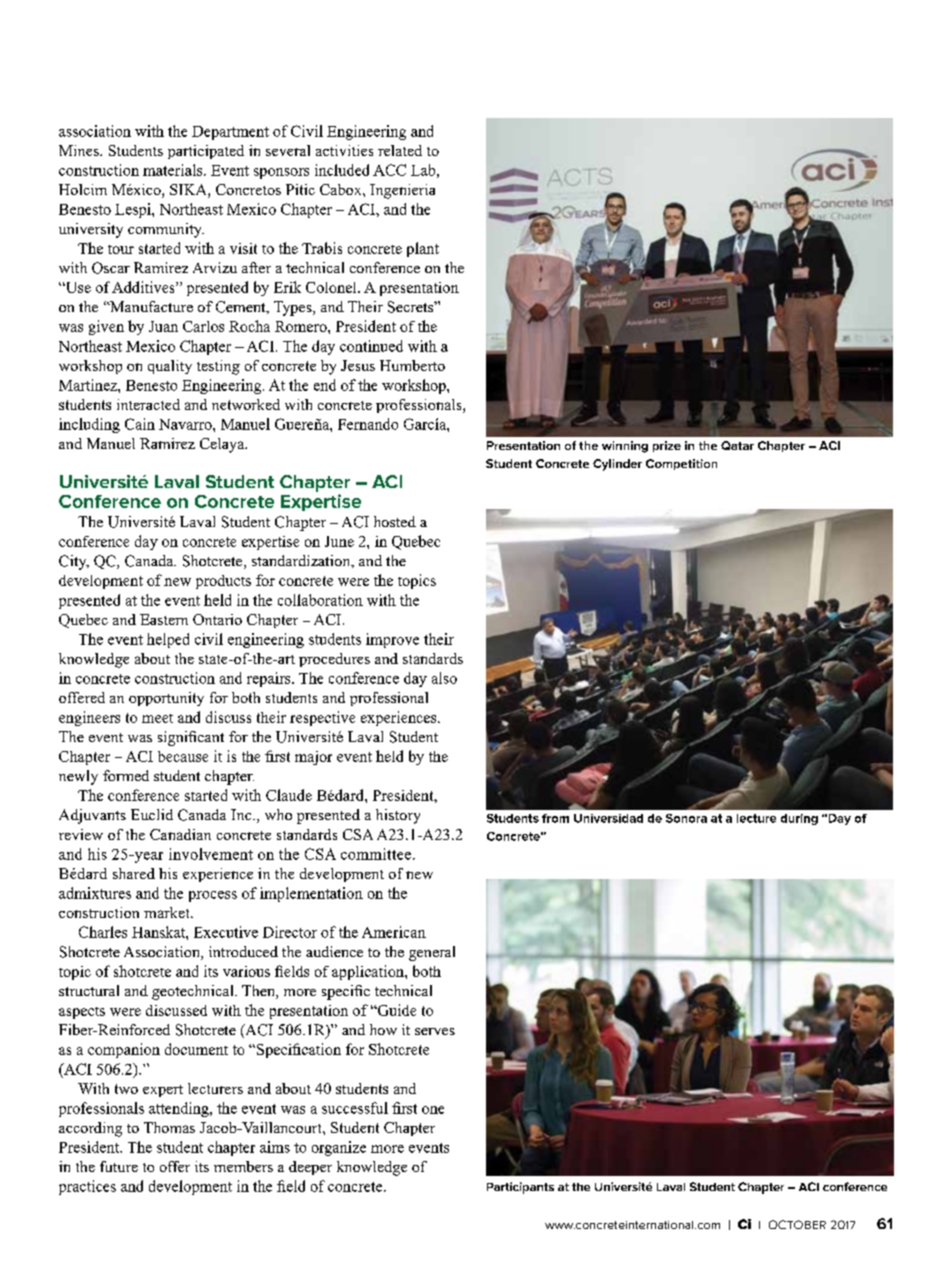  Describe the element at coordinates (423, 249) in the screenshot. I see `plant` at that location.
